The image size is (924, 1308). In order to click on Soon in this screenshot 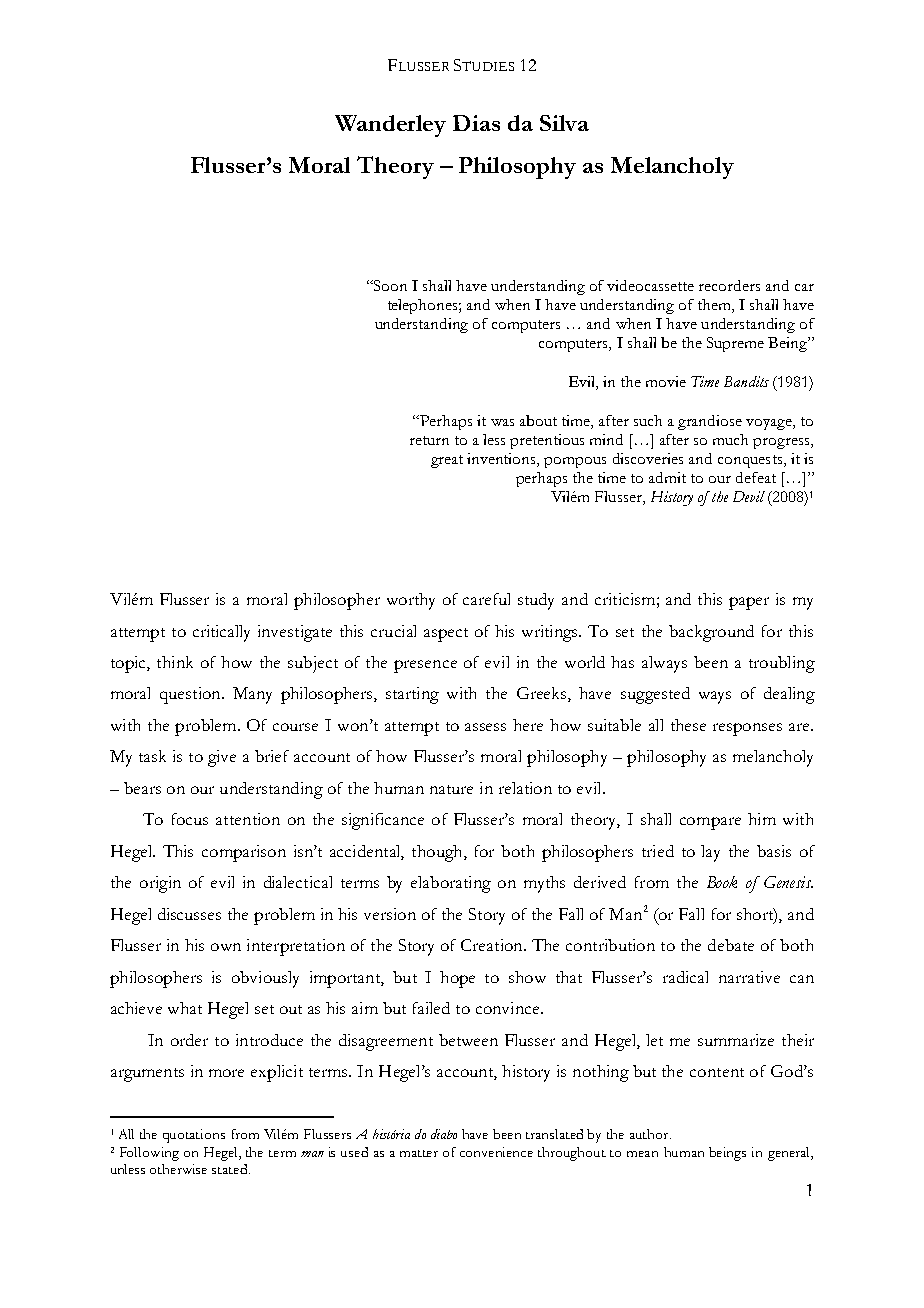, I will do `click(389, 285)`.
